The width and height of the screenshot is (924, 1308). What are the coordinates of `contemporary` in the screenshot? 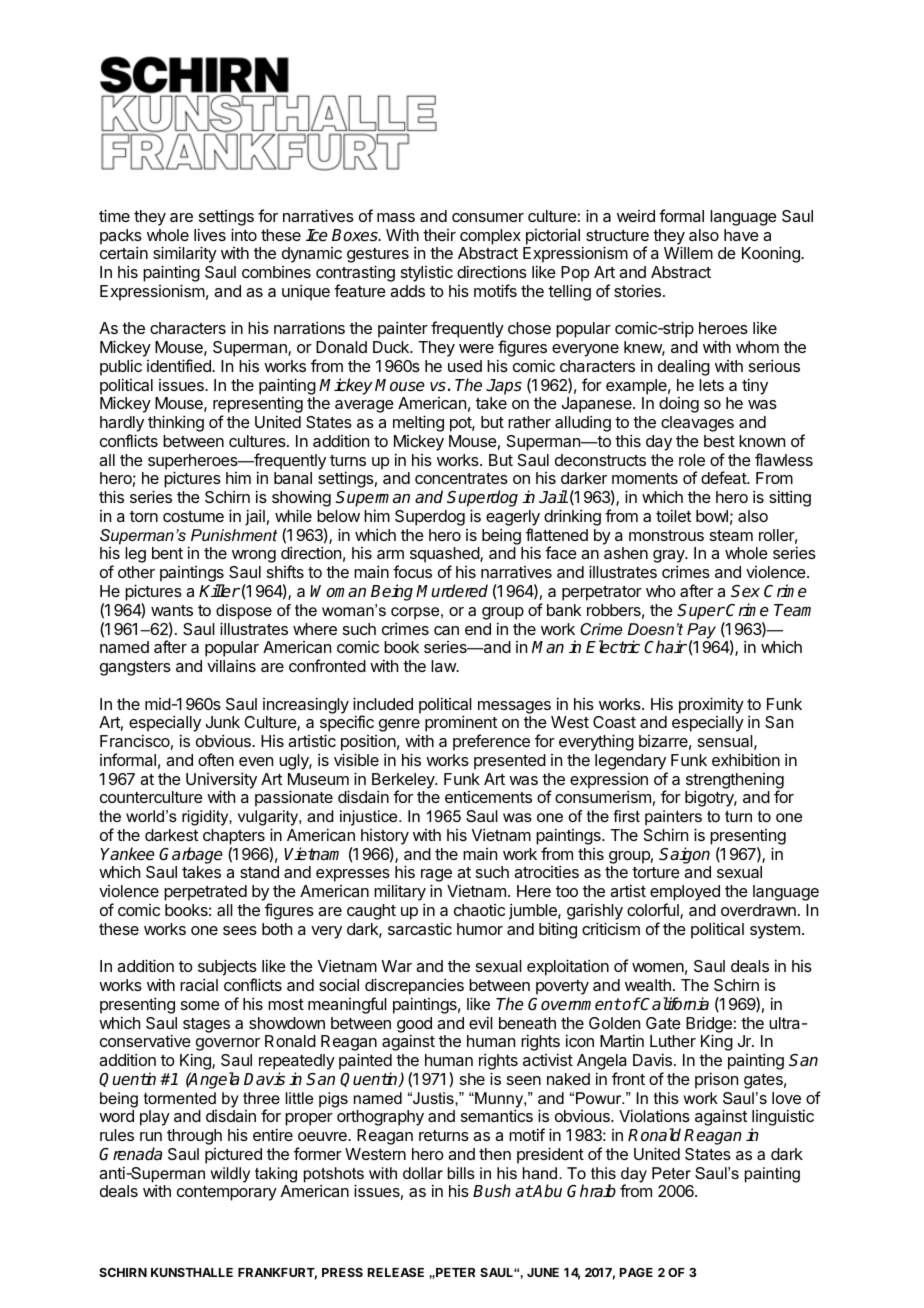 It's located at (227, 1193).
